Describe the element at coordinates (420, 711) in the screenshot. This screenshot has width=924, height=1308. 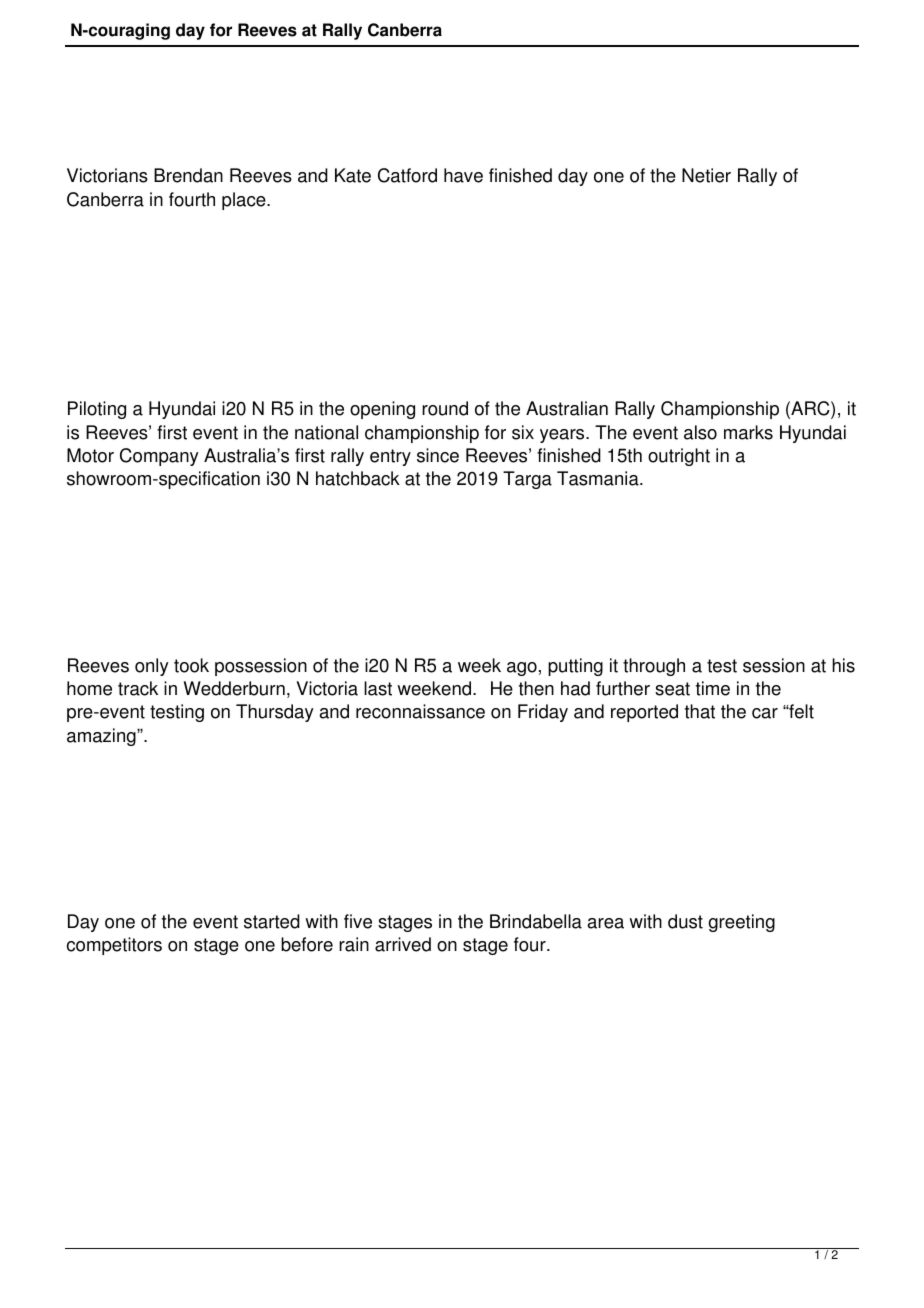
I see `reconnaissance` at that location.
